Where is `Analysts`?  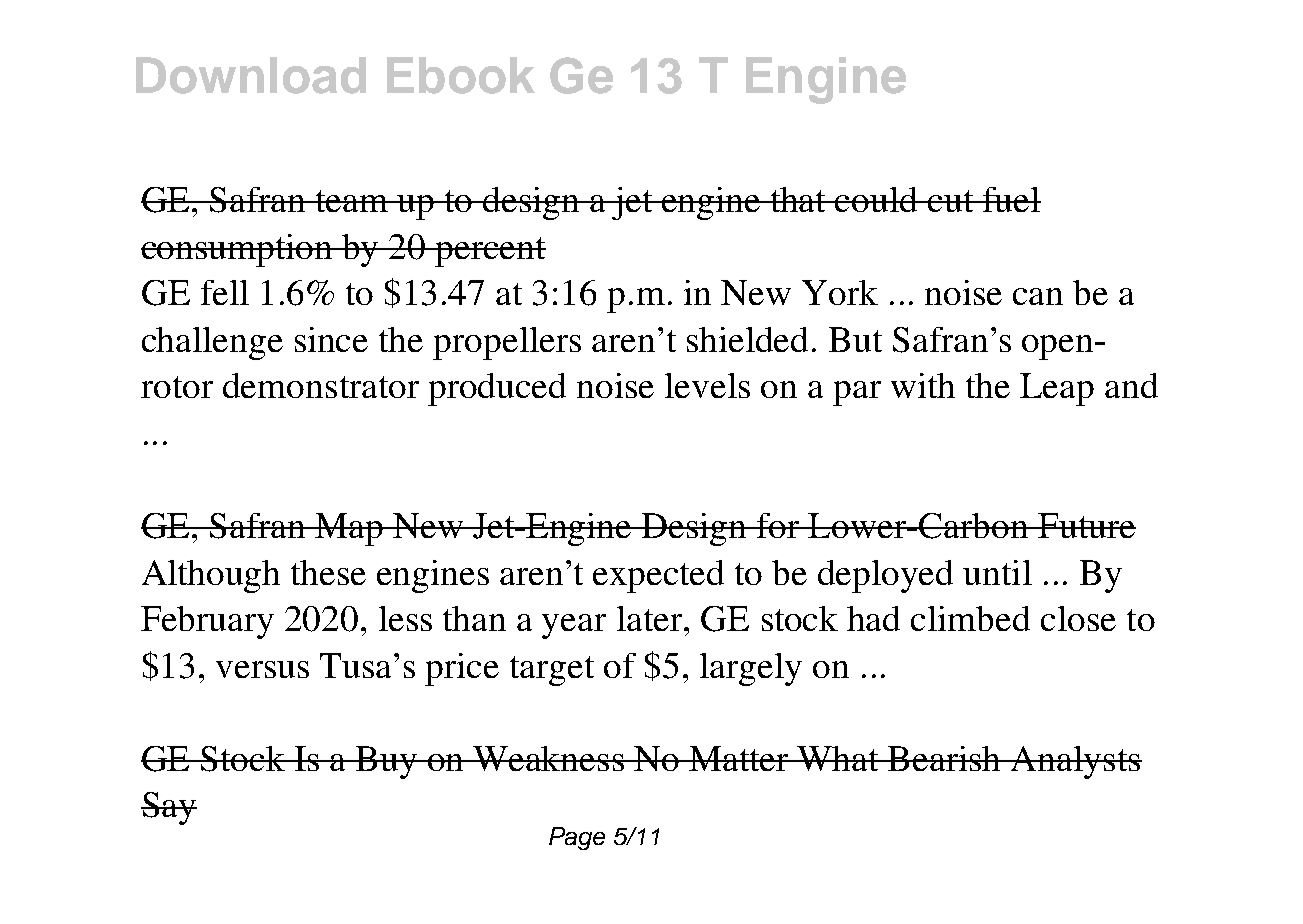 Analysts is located at coordinates (1075, 762).
